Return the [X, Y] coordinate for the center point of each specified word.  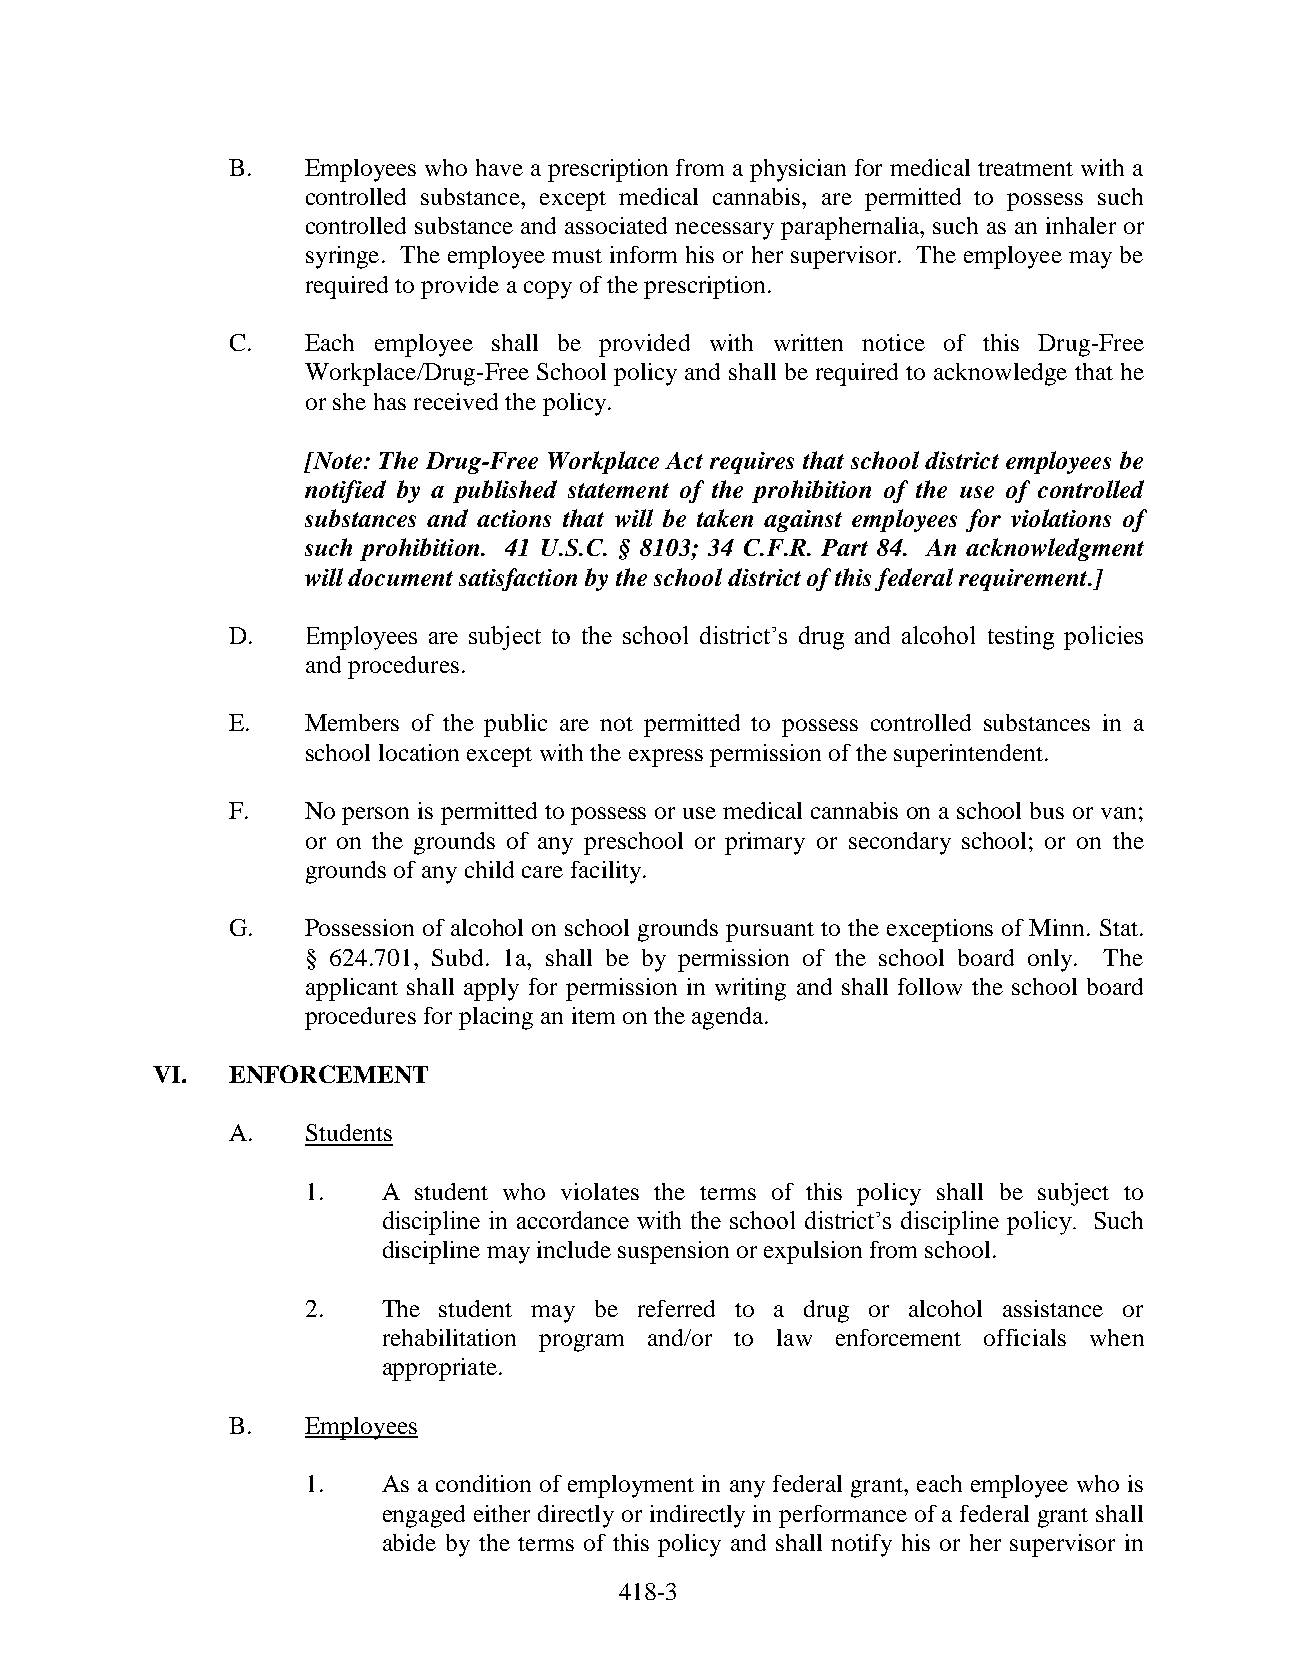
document [400, 577]
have [499, 167]
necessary [724, 231]
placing [496, 1018]
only [1051, 960]
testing [1021, 638]
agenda [729, 1018]
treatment [1025, 169]
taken [725, 518]
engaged [424, 1516]
